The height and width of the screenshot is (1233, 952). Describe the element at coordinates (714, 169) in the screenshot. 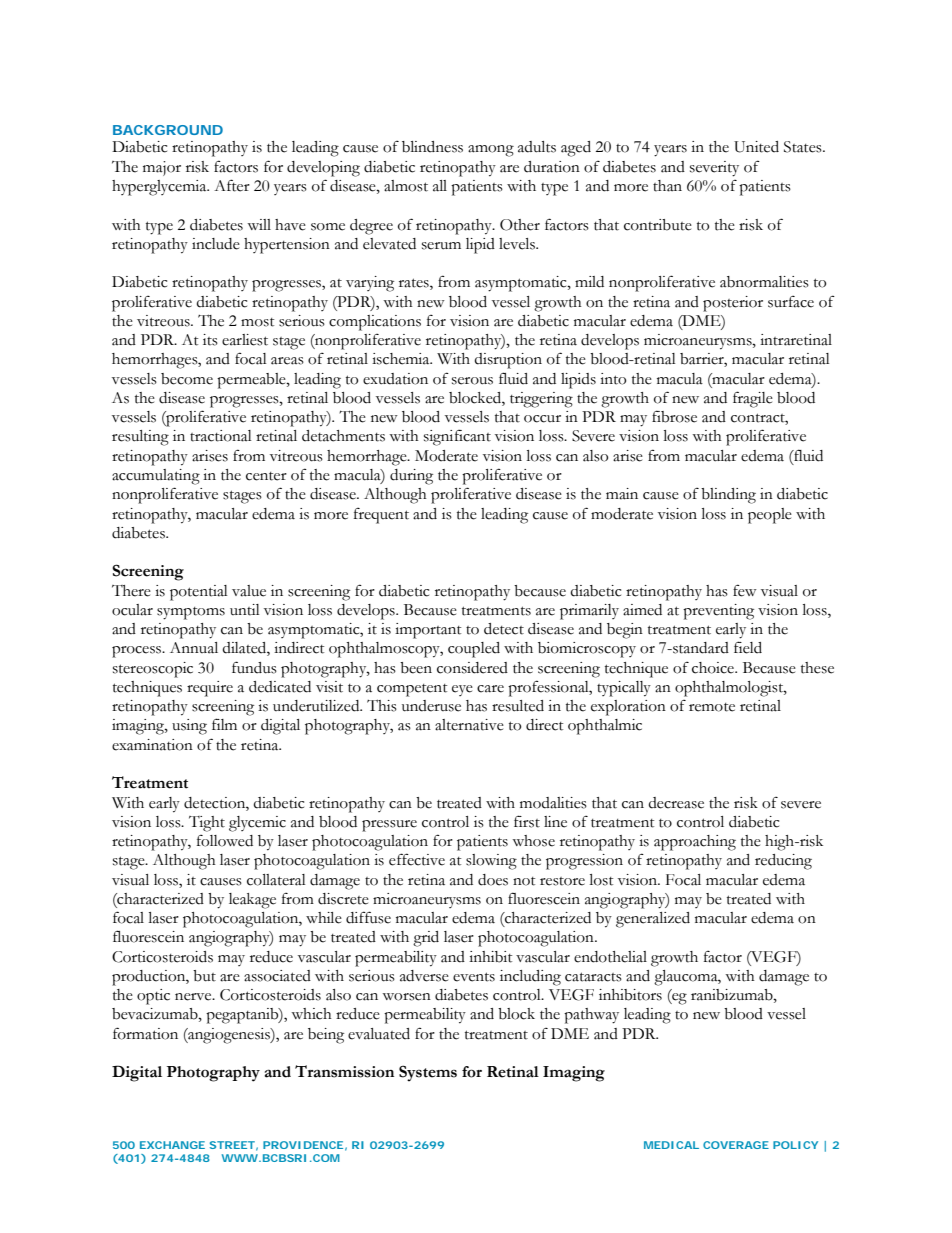

I see `severity` at that location.
